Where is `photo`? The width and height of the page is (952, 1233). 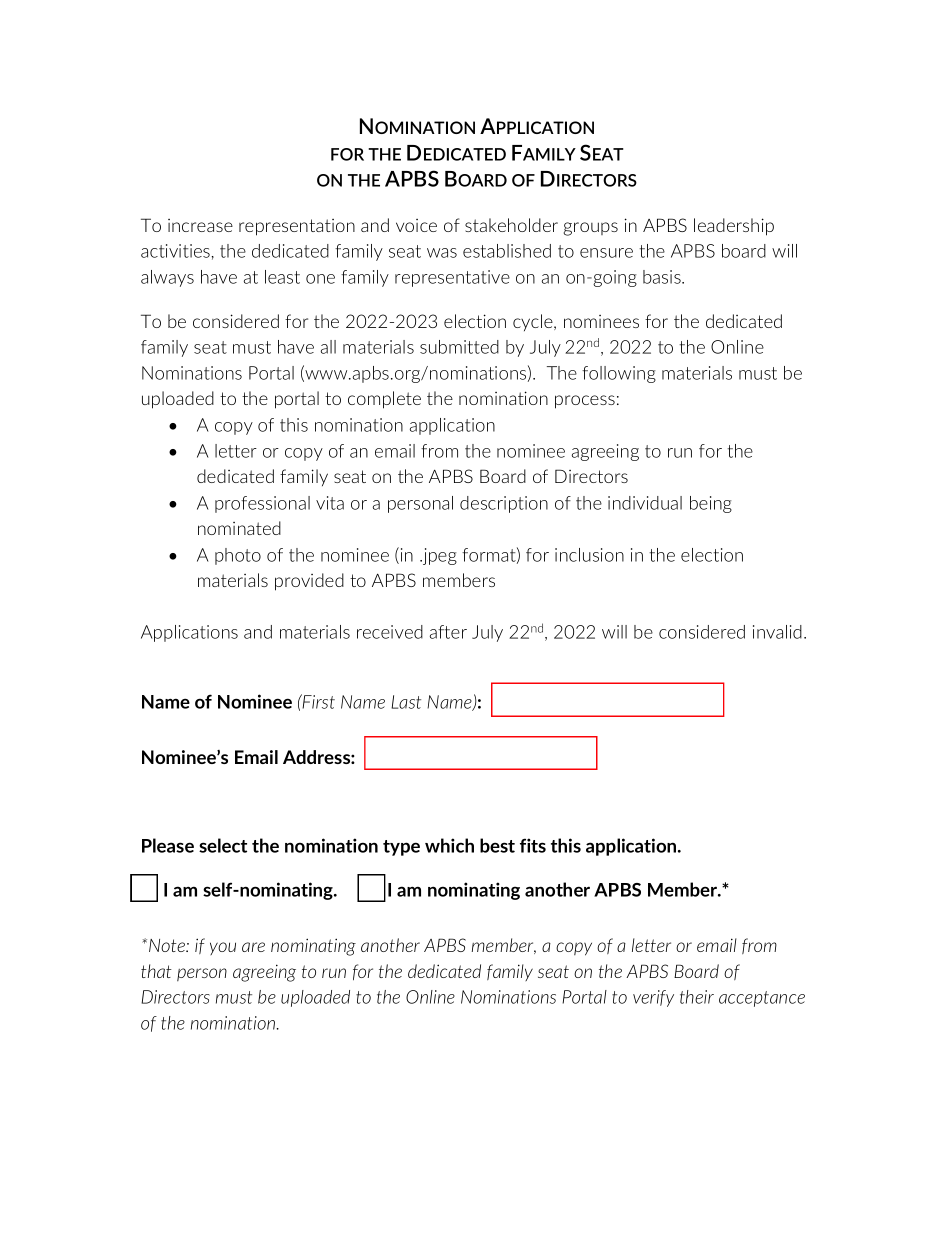 photo is located at coordinates (238, 556).
